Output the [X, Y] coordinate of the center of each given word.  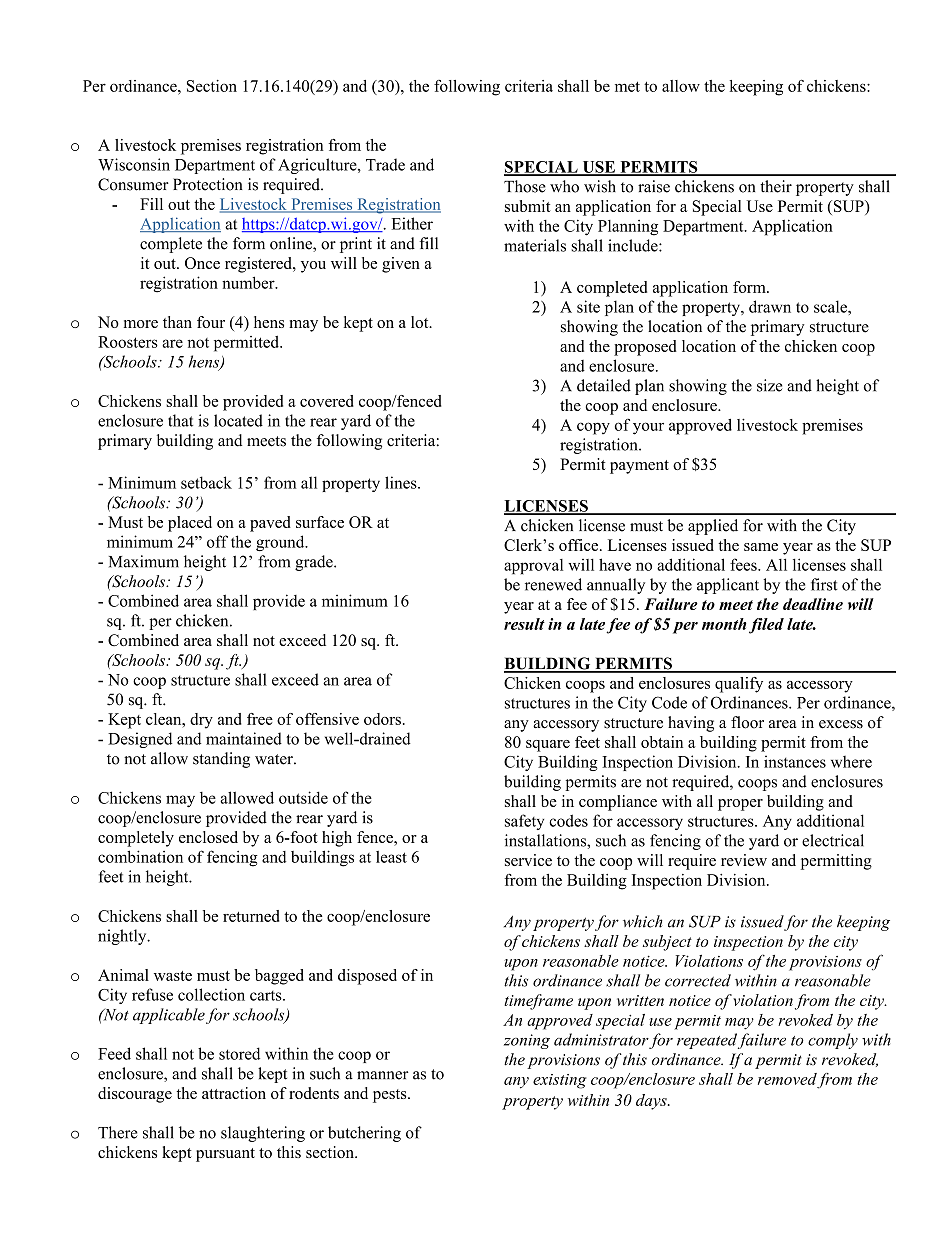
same [761, 547]
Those [525, 186]
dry [201, 721]
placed [190, 524]
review [744, 860]
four [211, 322]
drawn [770, 306]
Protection [208, 184]
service [528, 860]
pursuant [225, 1155]
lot [421, 322]
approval [533, 567]
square [548, 746]
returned [251, 916]
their [776, 186]
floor [747, 722]
